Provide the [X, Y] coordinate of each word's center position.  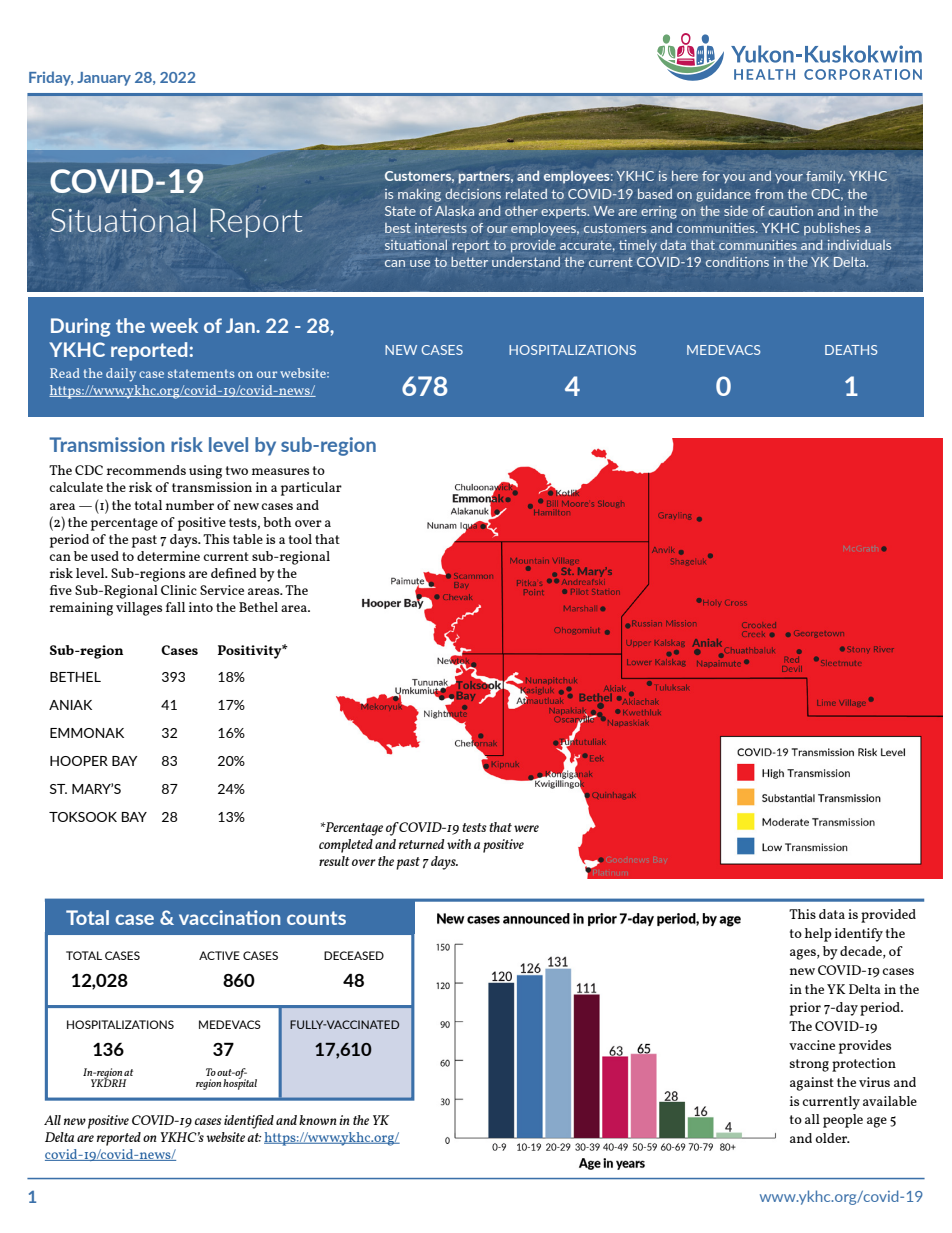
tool [300, 539]
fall [175, 607]
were [526, 828]
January [104, 79]
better [469, 262]
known [318, 1120]
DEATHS [851, 350]
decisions [473, 194]
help [818, 935]
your [789, 178]
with [459, 844]
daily [121, 375]
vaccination [229, 917]
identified [249, 1122]
